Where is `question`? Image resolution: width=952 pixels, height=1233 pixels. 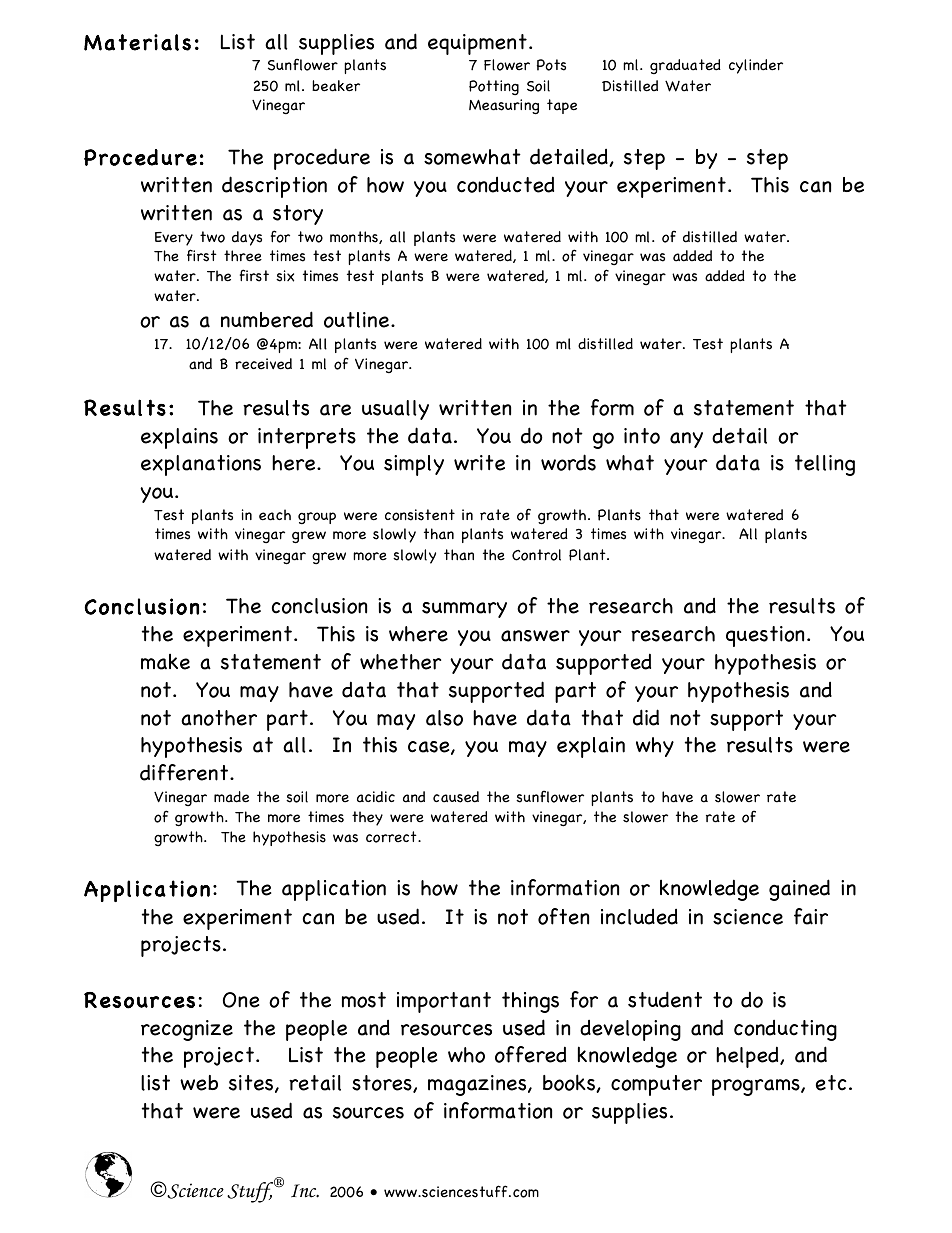 question is located at coordinates (765, 636).
